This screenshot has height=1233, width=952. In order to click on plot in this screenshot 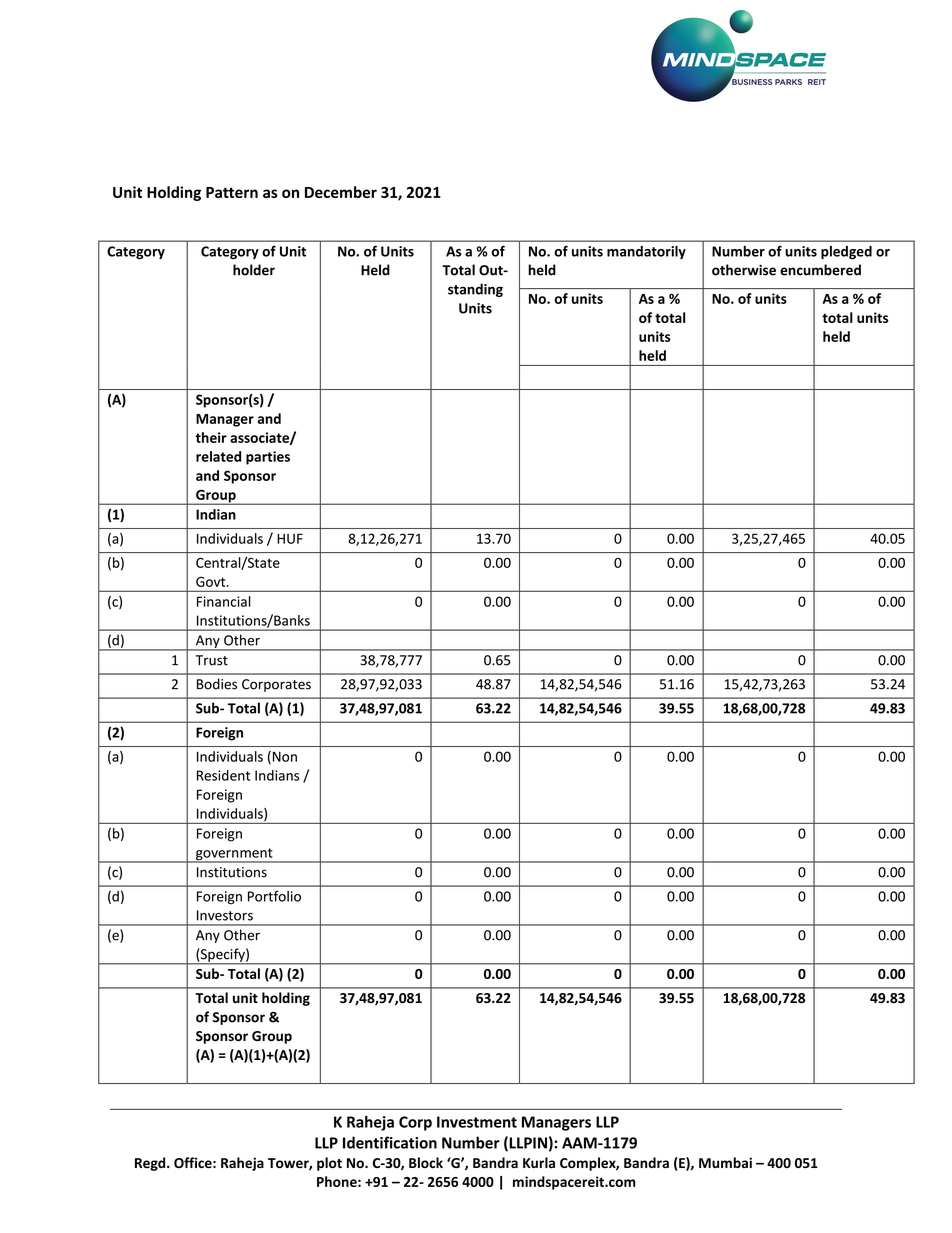, I will do `click(329, 1164)`.
